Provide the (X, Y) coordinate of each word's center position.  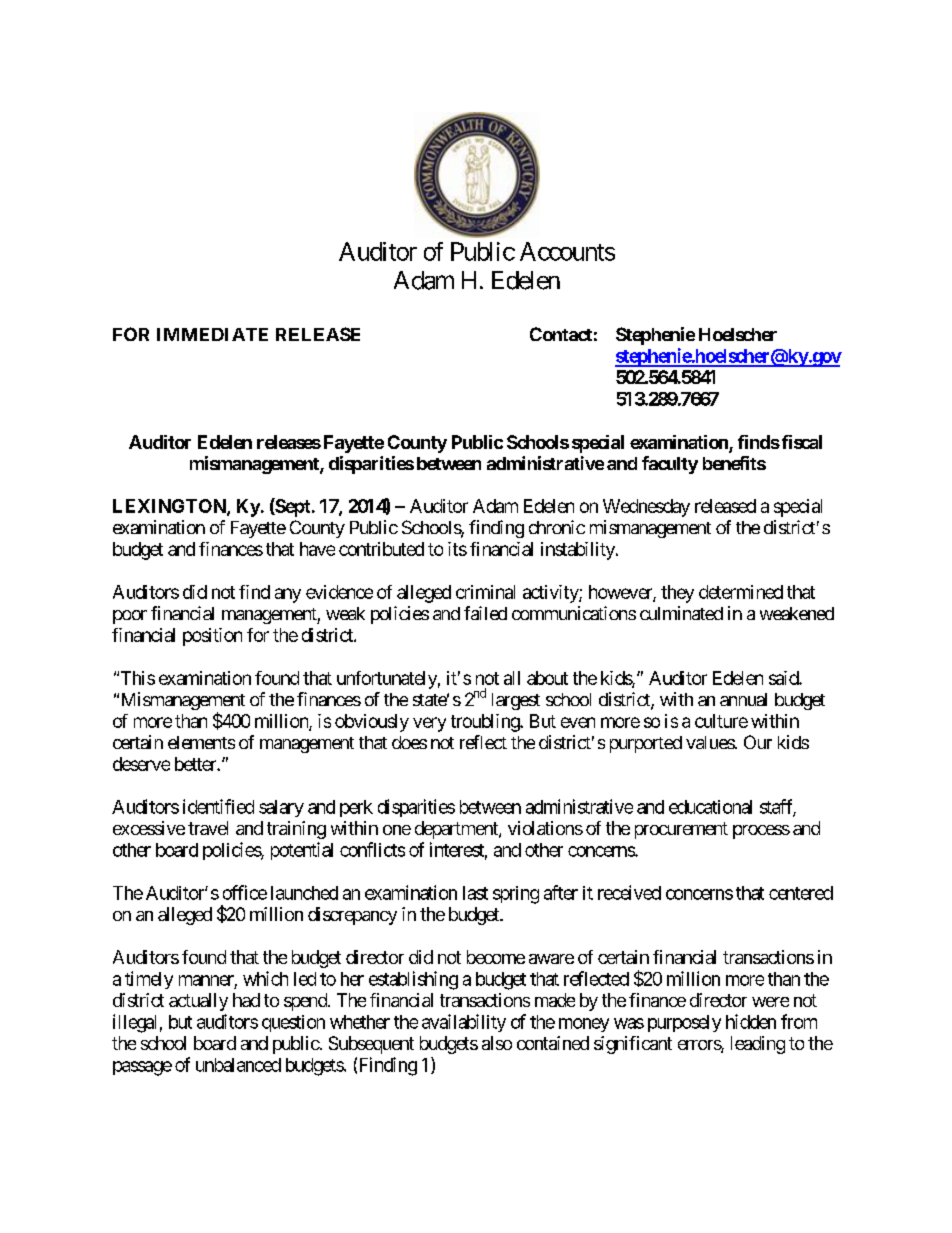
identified (218, 806)
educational (710, 807)
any (288, 595)
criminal (485, 592)
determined (741, 592)
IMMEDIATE (212, 334)
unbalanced (238, 1065)
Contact (561, 334)
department (457, 830)
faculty (670, 465)
